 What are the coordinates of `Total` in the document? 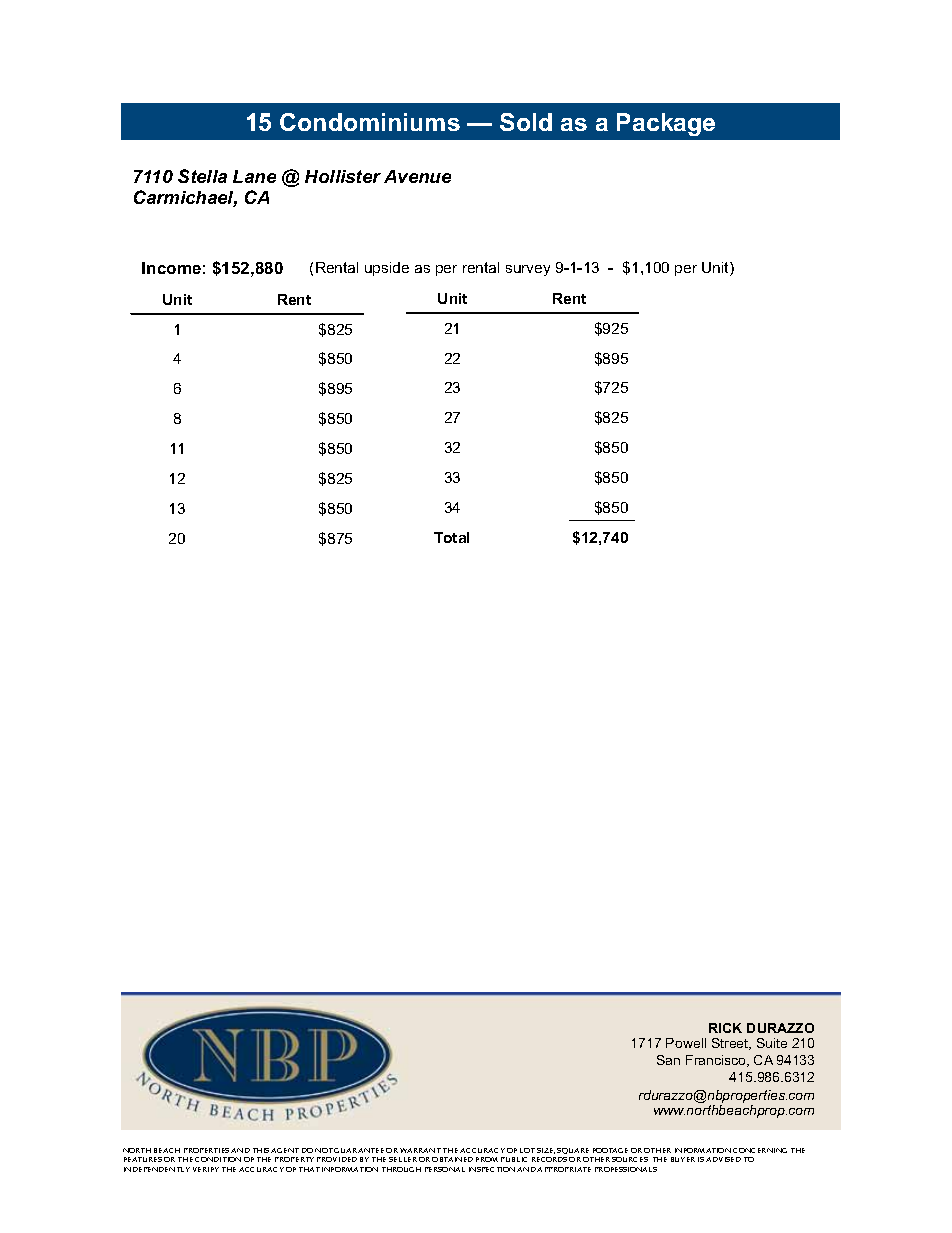 It's located at (451, 537).
